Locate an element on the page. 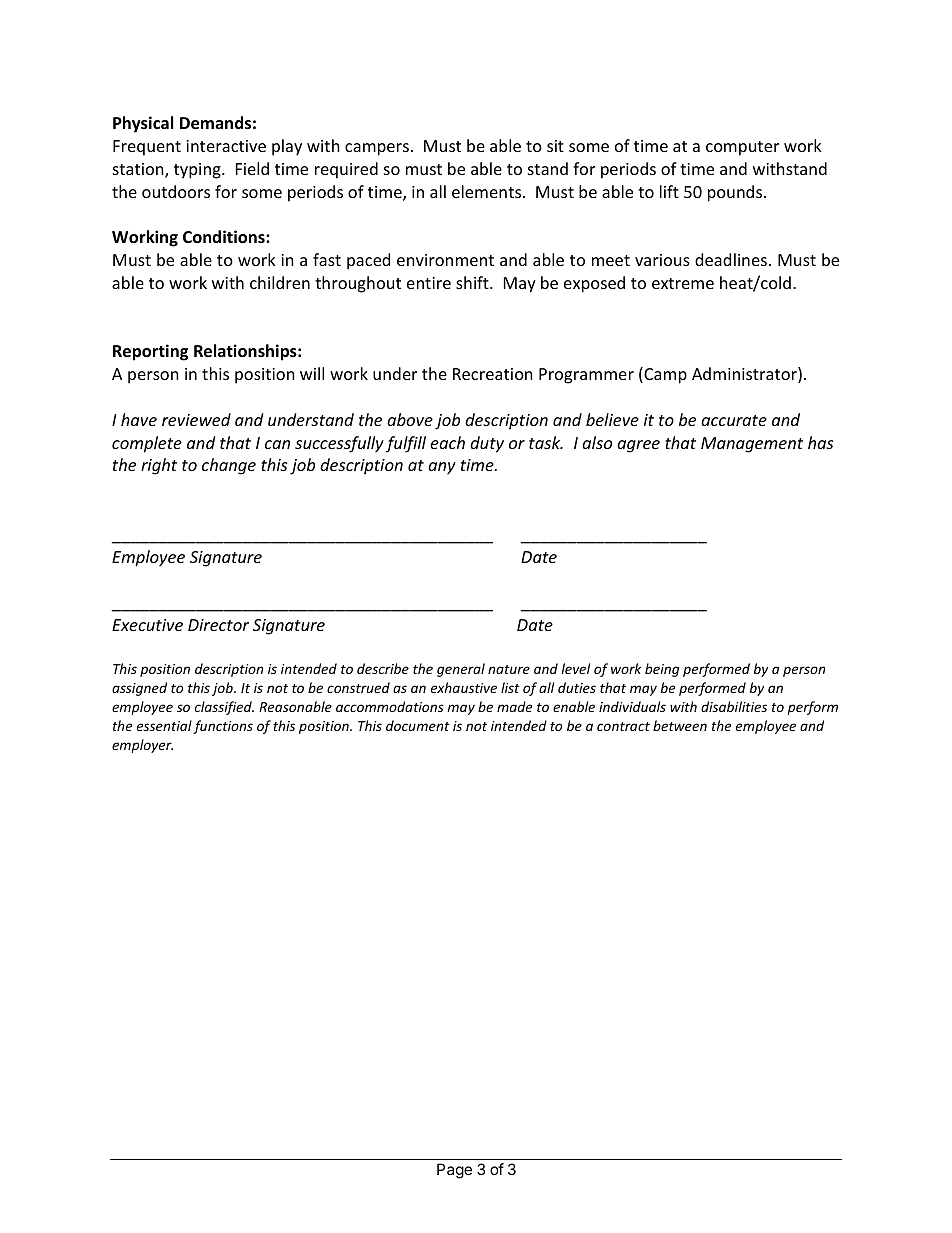 The height and width of the image is (1233, 952). between is located at coordinates (680, 725).
